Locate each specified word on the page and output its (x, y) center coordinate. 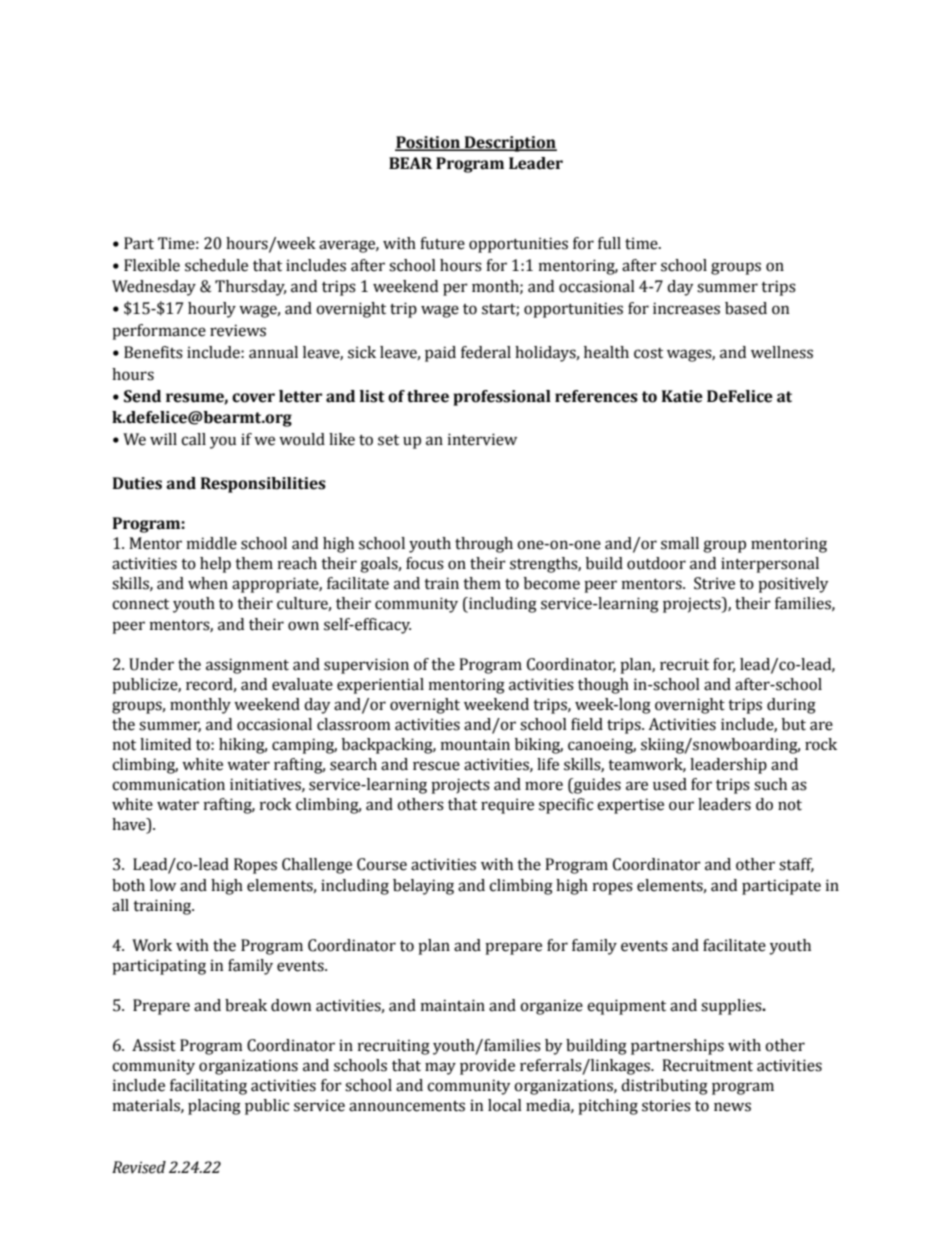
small (680, 543)
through (484, 545)
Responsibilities (263, 485)
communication (168, 784)
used (670, 784)
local (505, 1105)
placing (214, 1107)
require (507, 806)
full (609, 243)
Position (428, 143)
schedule (216, 265)
